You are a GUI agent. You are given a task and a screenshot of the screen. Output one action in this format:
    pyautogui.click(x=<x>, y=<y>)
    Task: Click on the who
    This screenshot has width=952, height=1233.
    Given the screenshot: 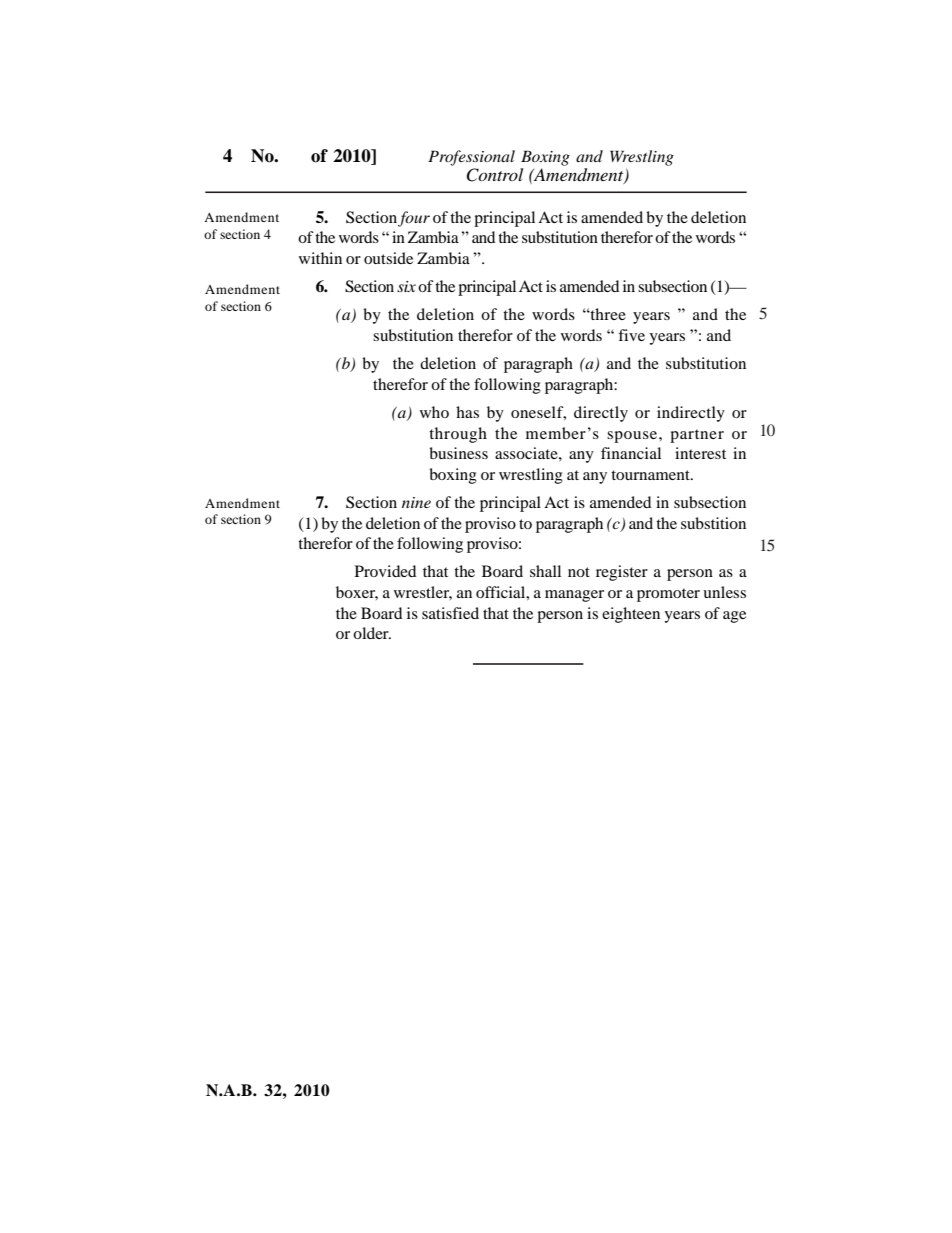 What is the action you would take?
    pyautogui.click(x=434, y=412)
